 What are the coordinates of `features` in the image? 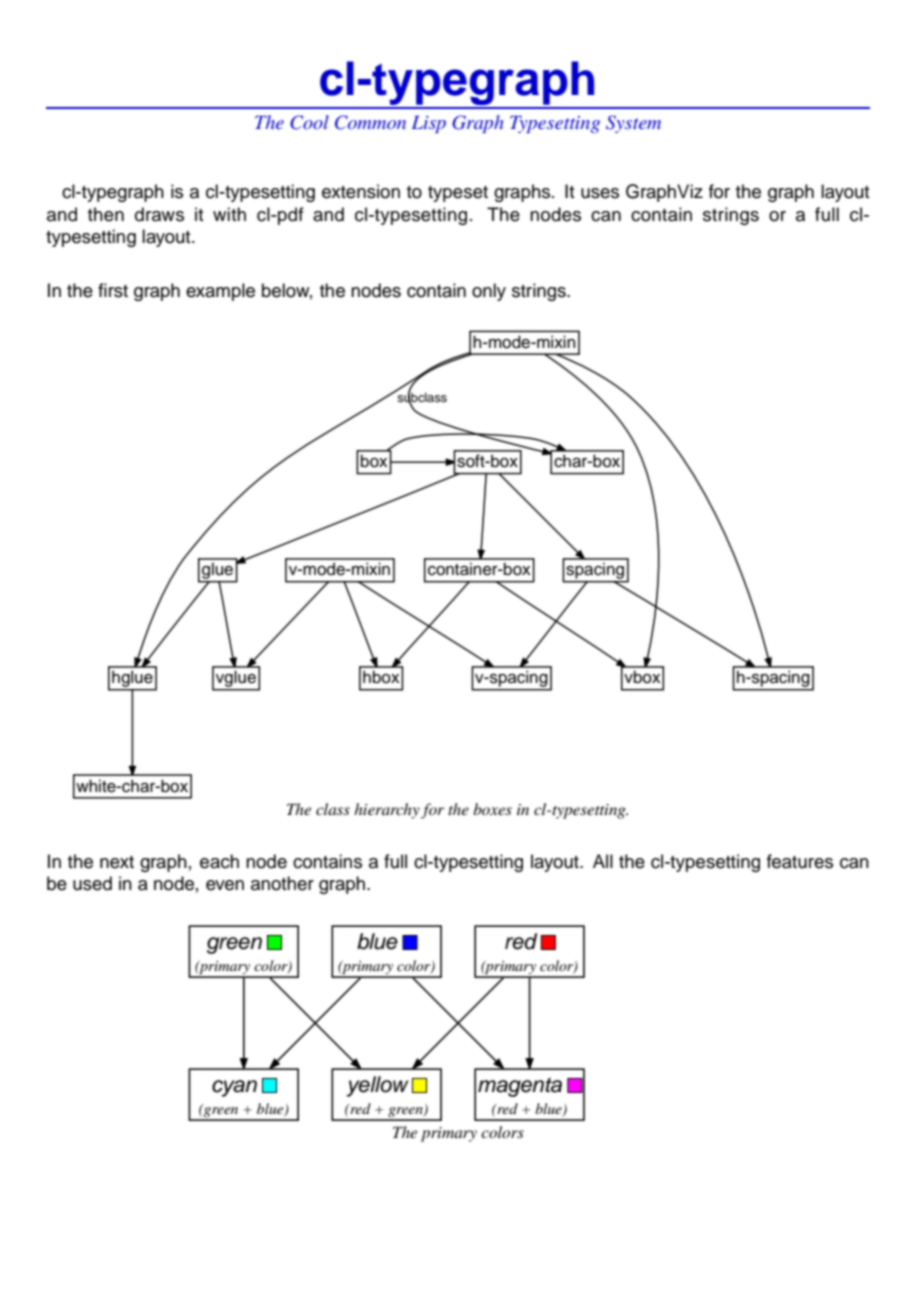 It's located at (800, 861).
